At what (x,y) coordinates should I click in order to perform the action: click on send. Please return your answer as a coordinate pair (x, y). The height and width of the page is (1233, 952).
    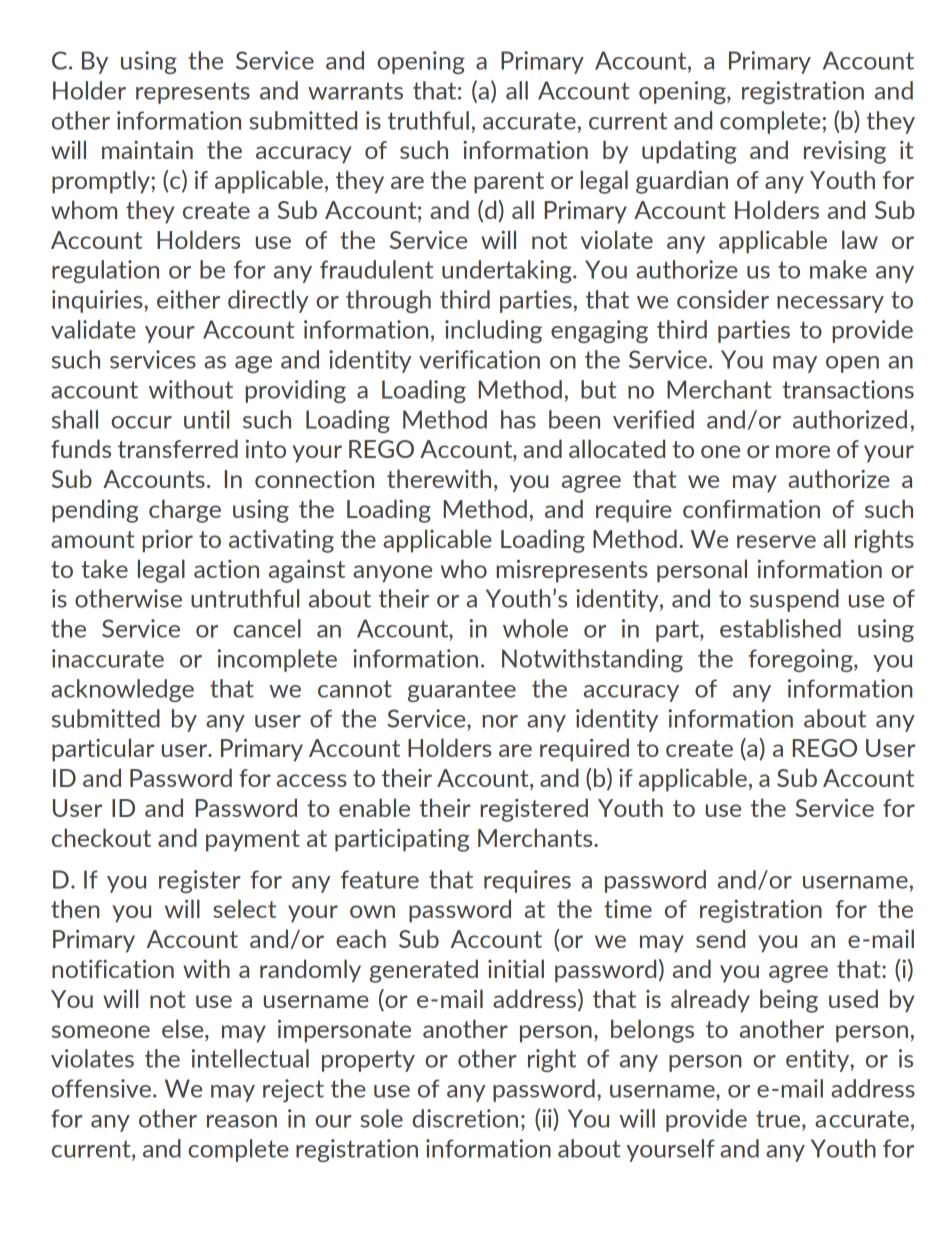
    Looking at the image, I should click on (720, 938).
